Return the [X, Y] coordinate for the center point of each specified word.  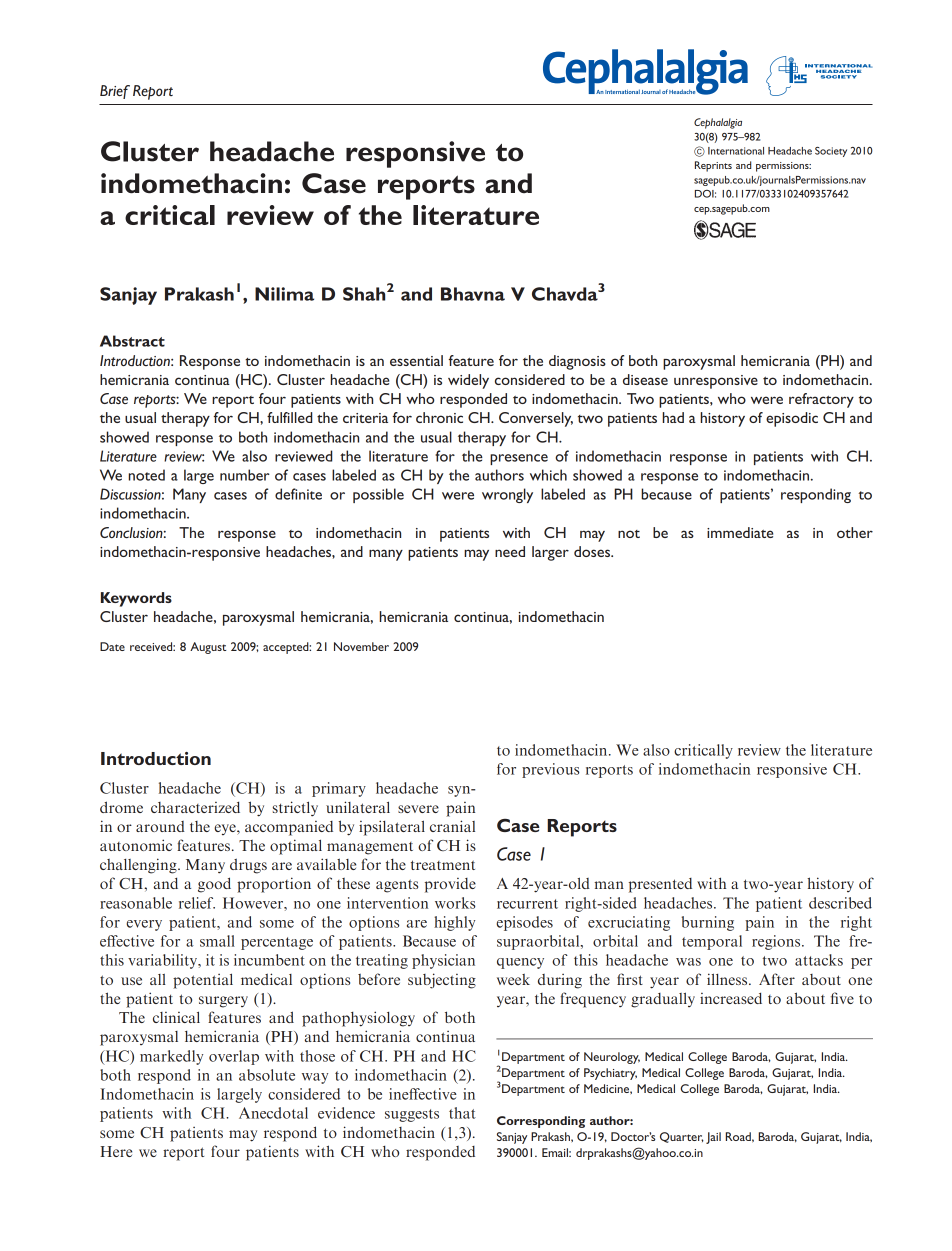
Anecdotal [273, 1113]
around [160, 826]
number [245, 475]
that [462, 1113]
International [736, 151]
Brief [115, 92]
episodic [792, 419]
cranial [452, 826]
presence [519, 459]
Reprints [713, 166]
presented [660, 885]
